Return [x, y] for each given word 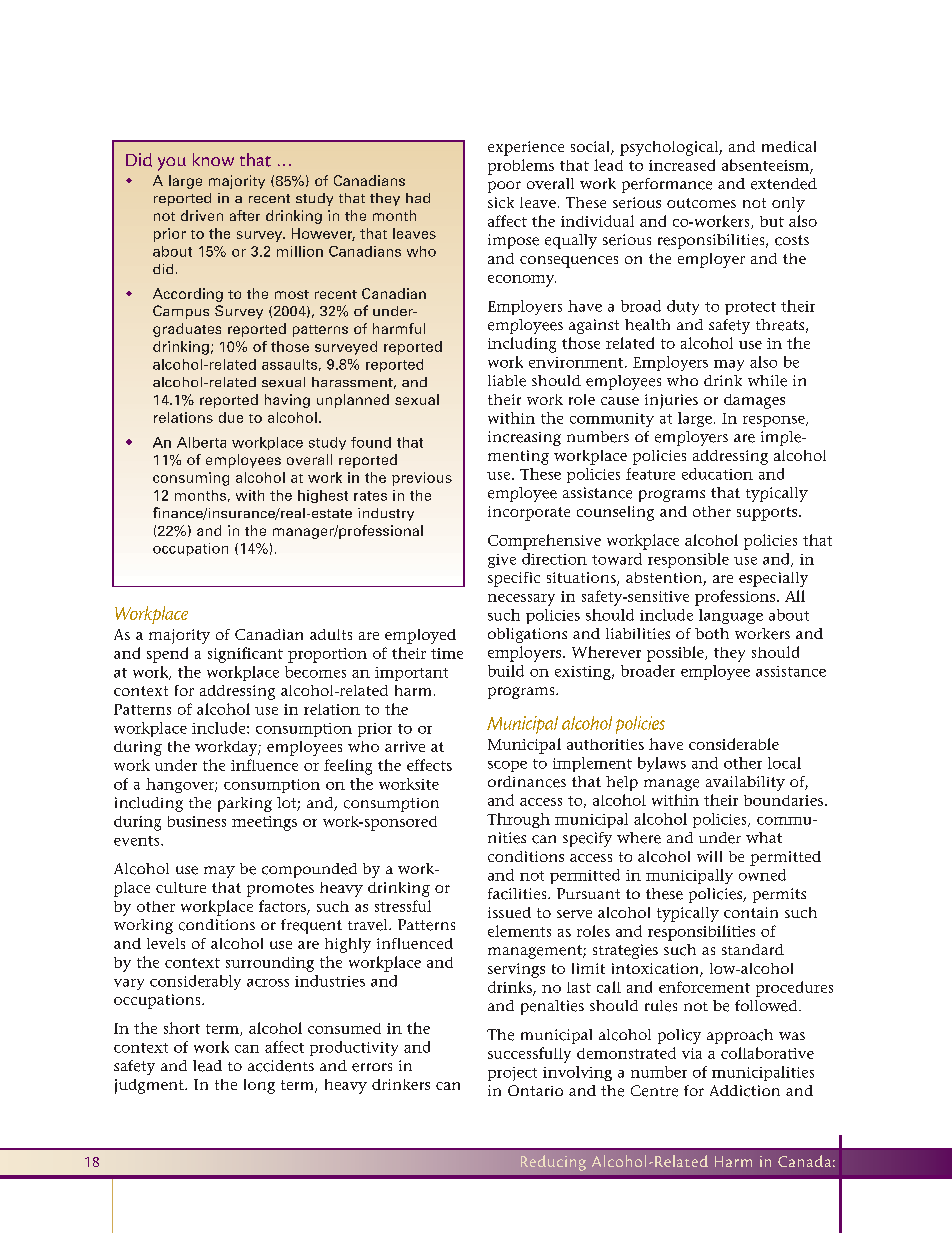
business [197, 821]
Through [518, 820]
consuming [191, 479]
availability [745, 783]
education [717, 474]
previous [422, 479]
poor [504, 187]
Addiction [745, 1091]
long [259, 1086]
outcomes [701, 203]
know [213, 159]
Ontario [535, 1090]
